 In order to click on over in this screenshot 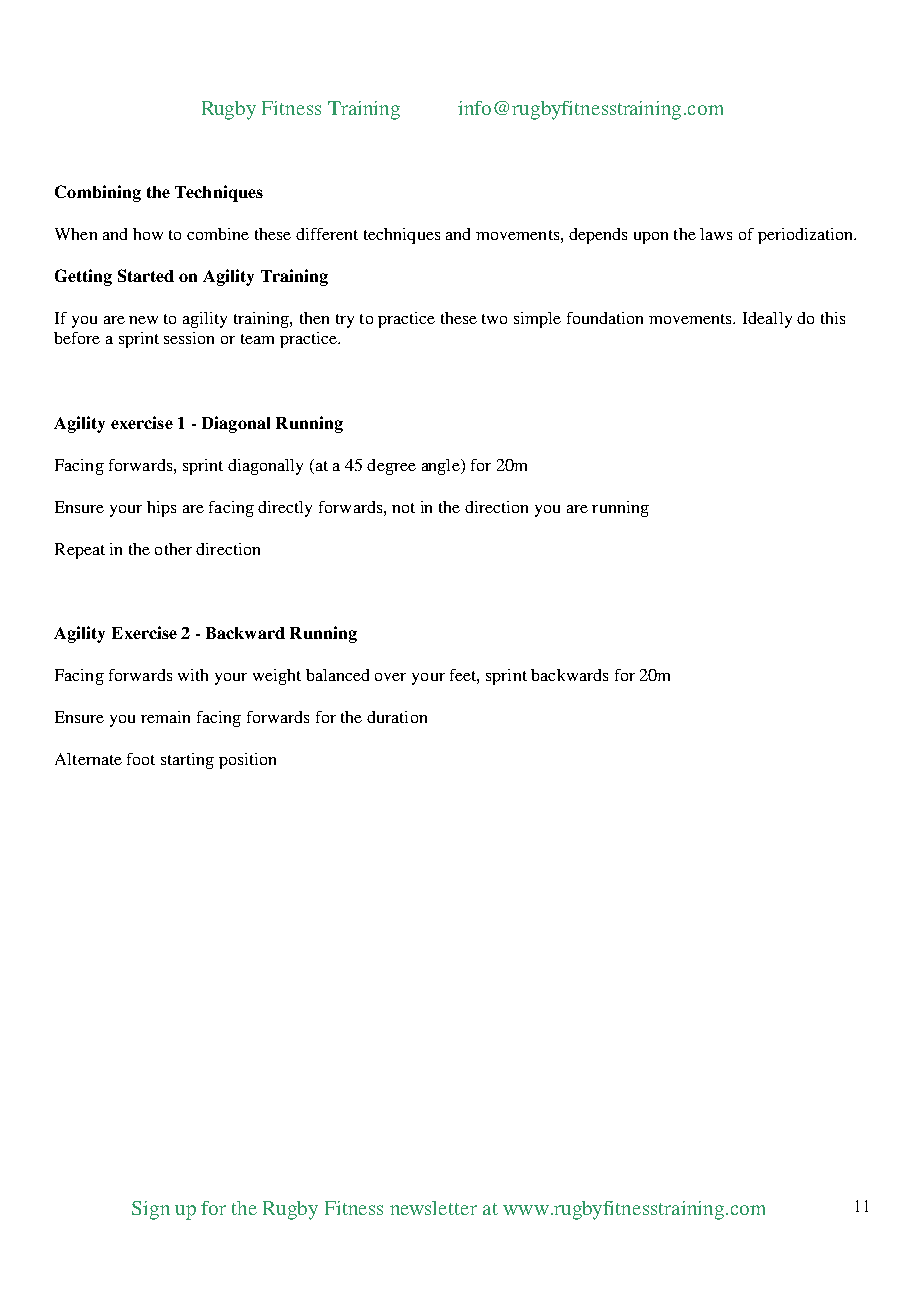, I will do `click(390, 677)`.
